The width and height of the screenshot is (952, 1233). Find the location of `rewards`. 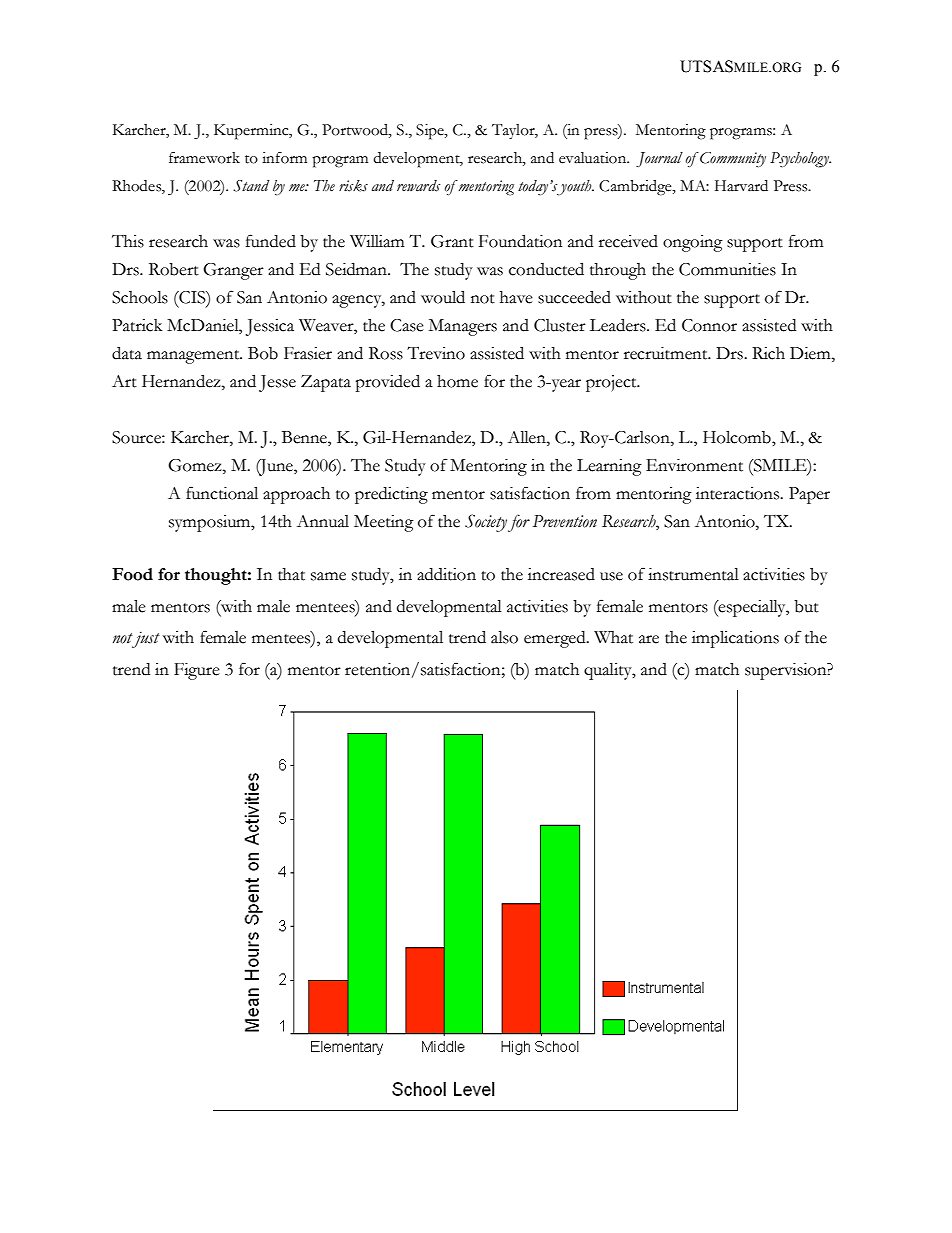

rewards is located at coordinates (418, 186).
